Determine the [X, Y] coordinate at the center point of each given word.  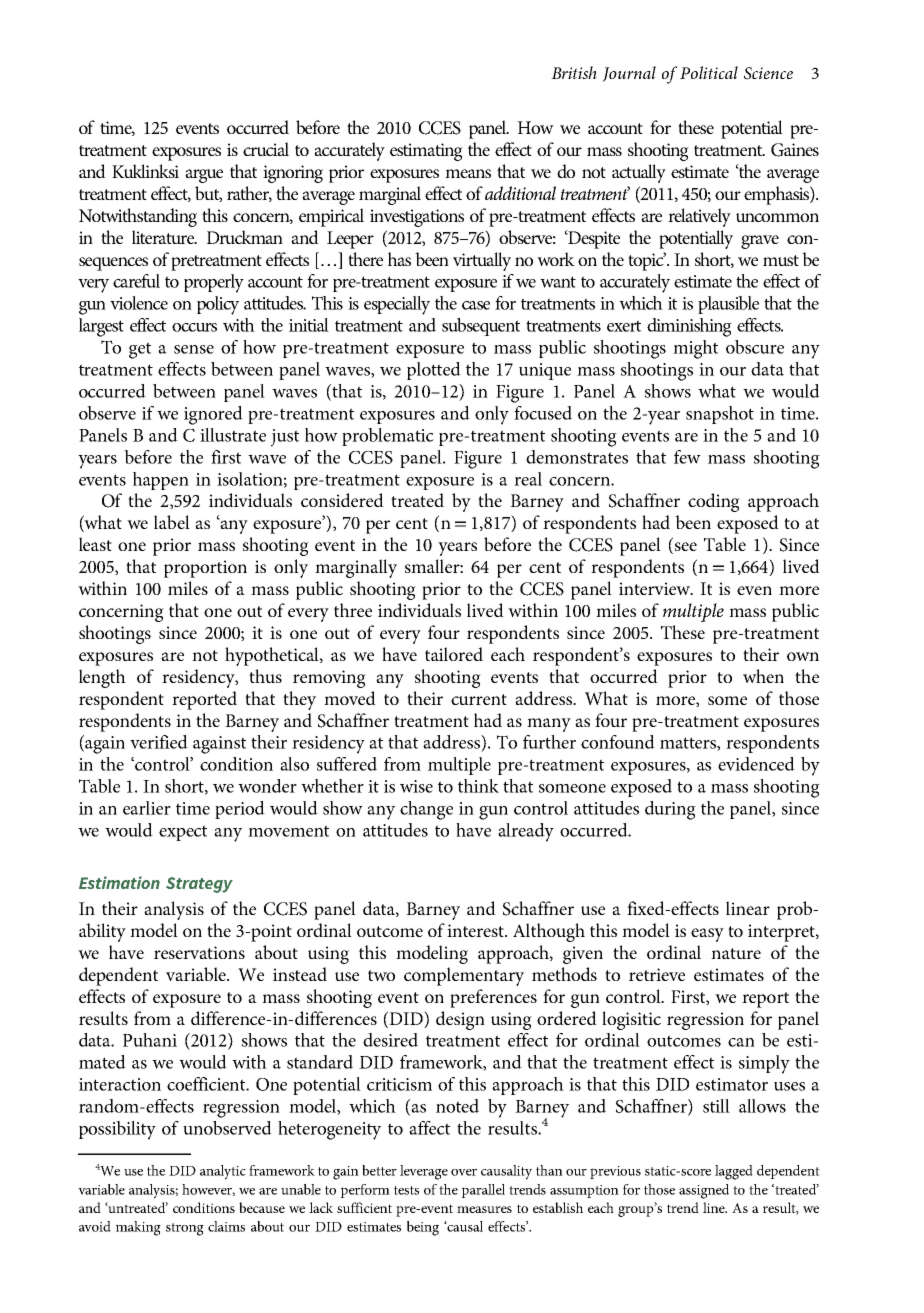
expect [183, 833]
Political [709, 72]
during [670, 810]
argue [204, 176]
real [528, 479]
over [464, 1172]
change [426, 810]
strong [185, 1229]
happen [161, 481]
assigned [704, 1191]
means [468, 173]
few [687, 457]
